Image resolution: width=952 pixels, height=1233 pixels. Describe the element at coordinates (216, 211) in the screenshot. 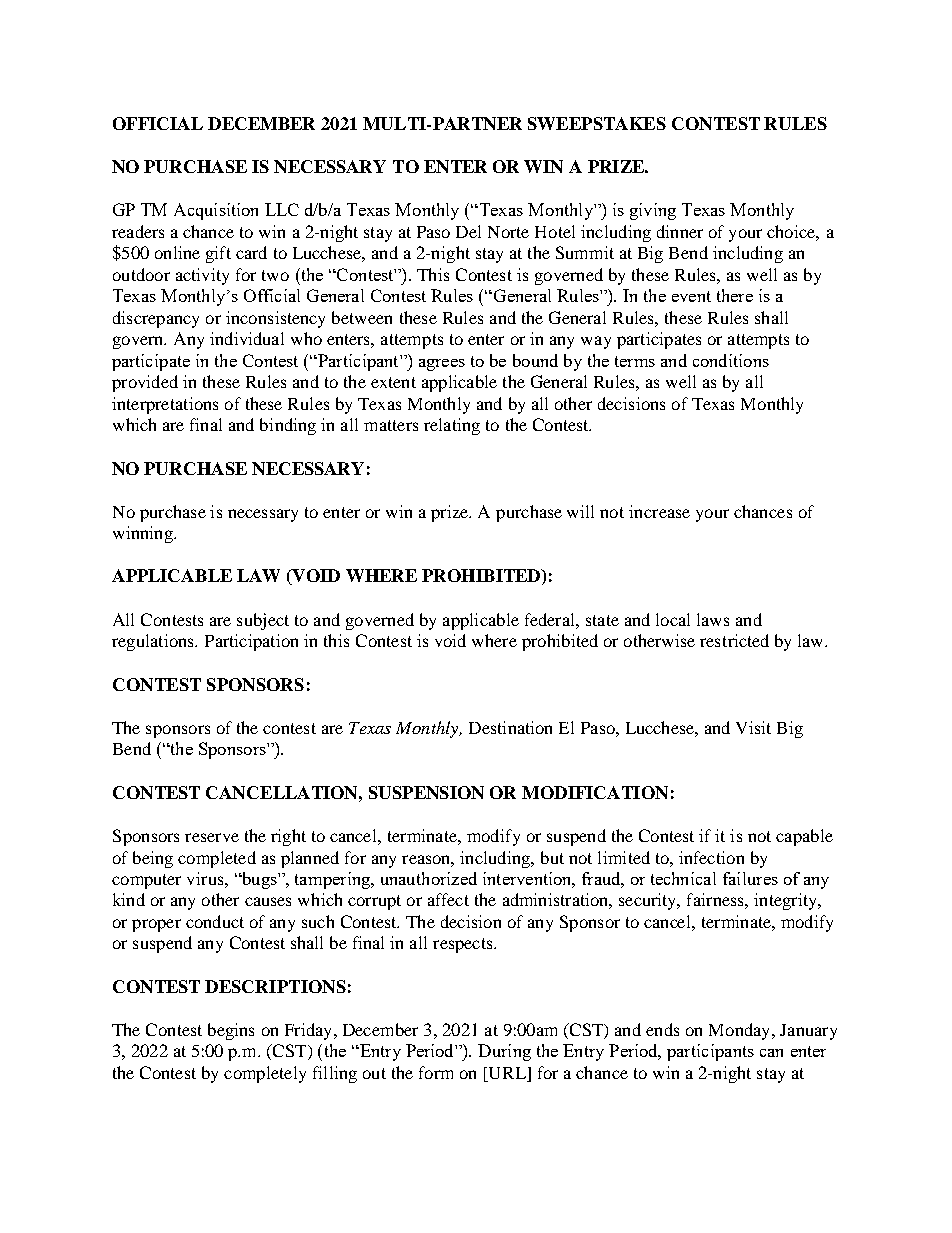

I see `Acquisition` at that location.
